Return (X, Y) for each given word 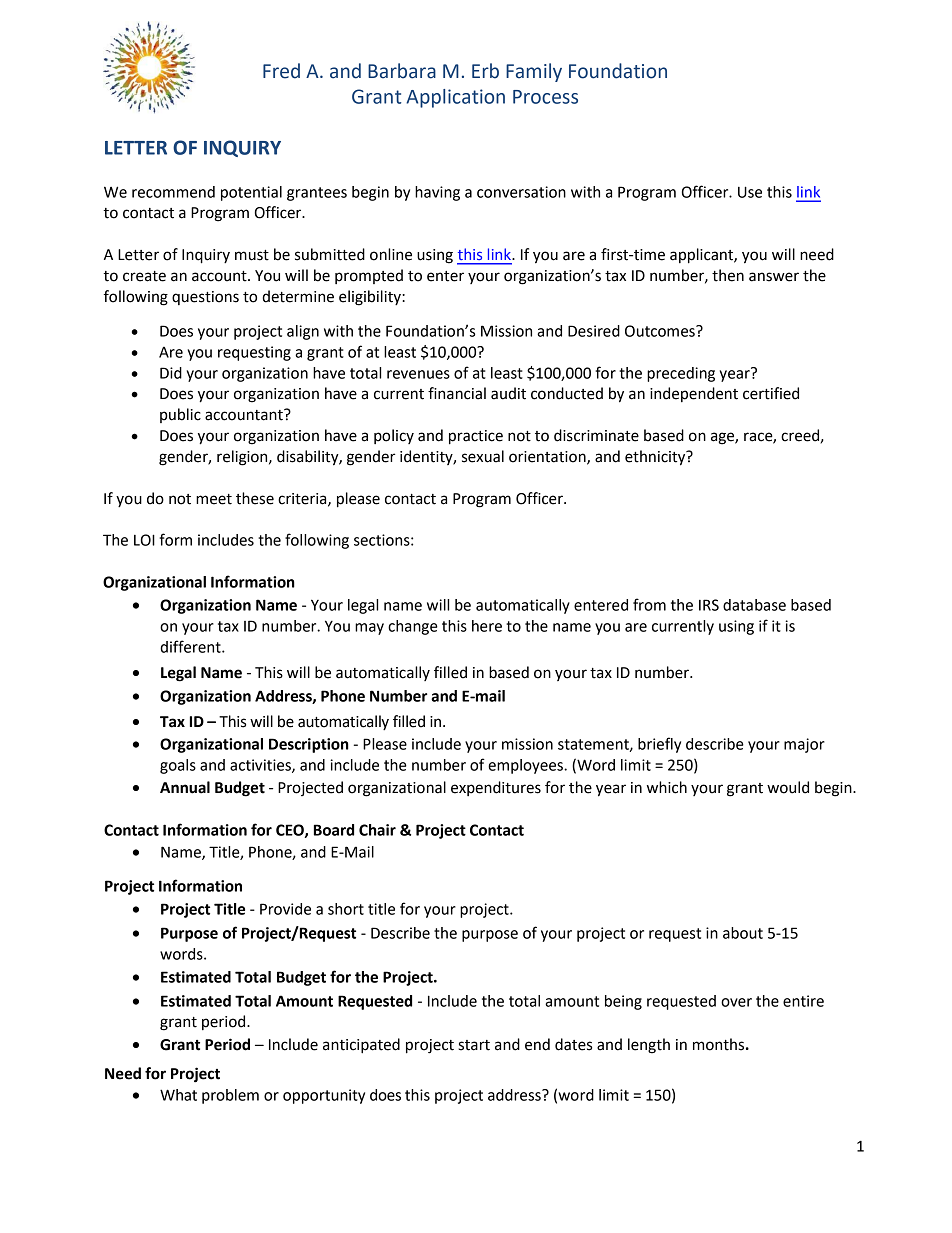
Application (455, 98)
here (487, 626)
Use (750, 192)
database (754, 605)
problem (230, 1096)
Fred (281, 71)
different (191, 646)
